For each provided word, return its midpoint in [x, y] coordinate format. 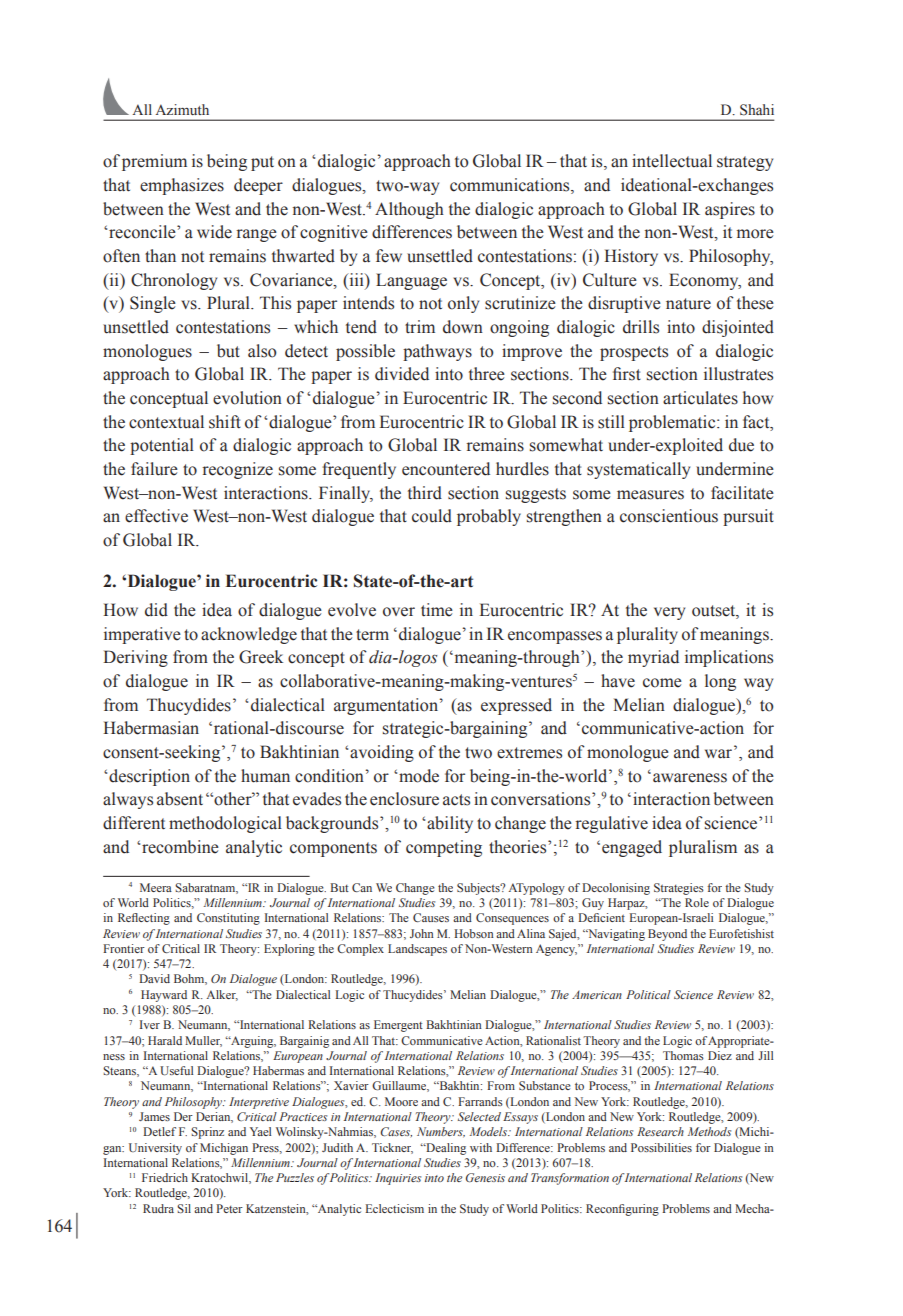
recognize [237, 470]
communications [511, 186]
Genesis [485, 1177]
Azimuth [182, 109]
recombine [180, 847]
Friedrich [165, 1177]
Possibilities [661, 1147]
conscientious [669, 516]
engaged [632, 848]
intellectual [672, 161]
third [425, 493]
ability [450, 824]
